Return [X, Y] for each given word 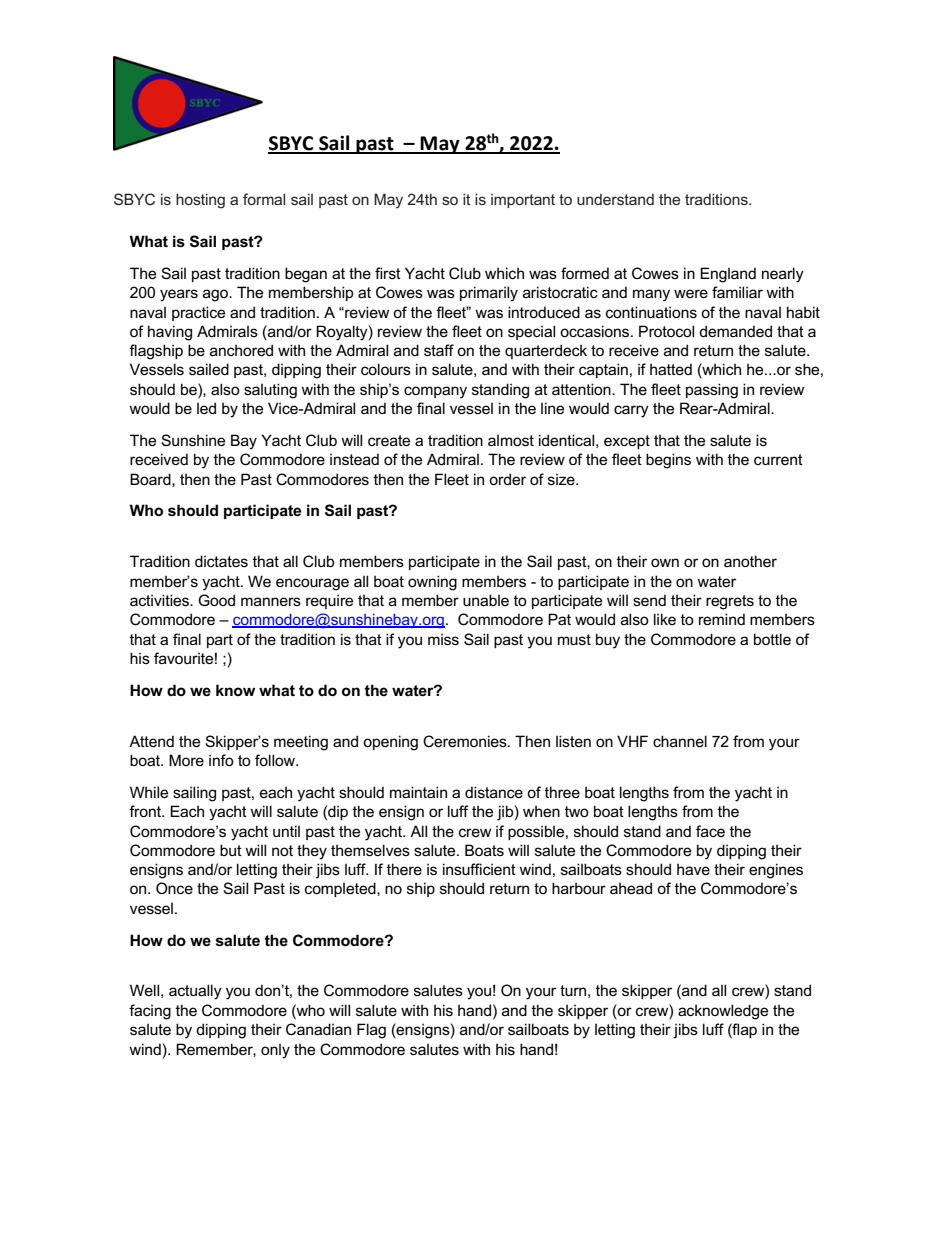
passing [712, 391]
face [710, 831]
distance [494, 792]
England [728, 275]
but [231, 850]
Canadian [318, 1029]
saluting [270, 391]
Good [216, 600]
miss [443, 639]
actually [195, 992]
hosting [200, 201]
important [523, 201]
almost [511, 440]
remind [722, 619]
